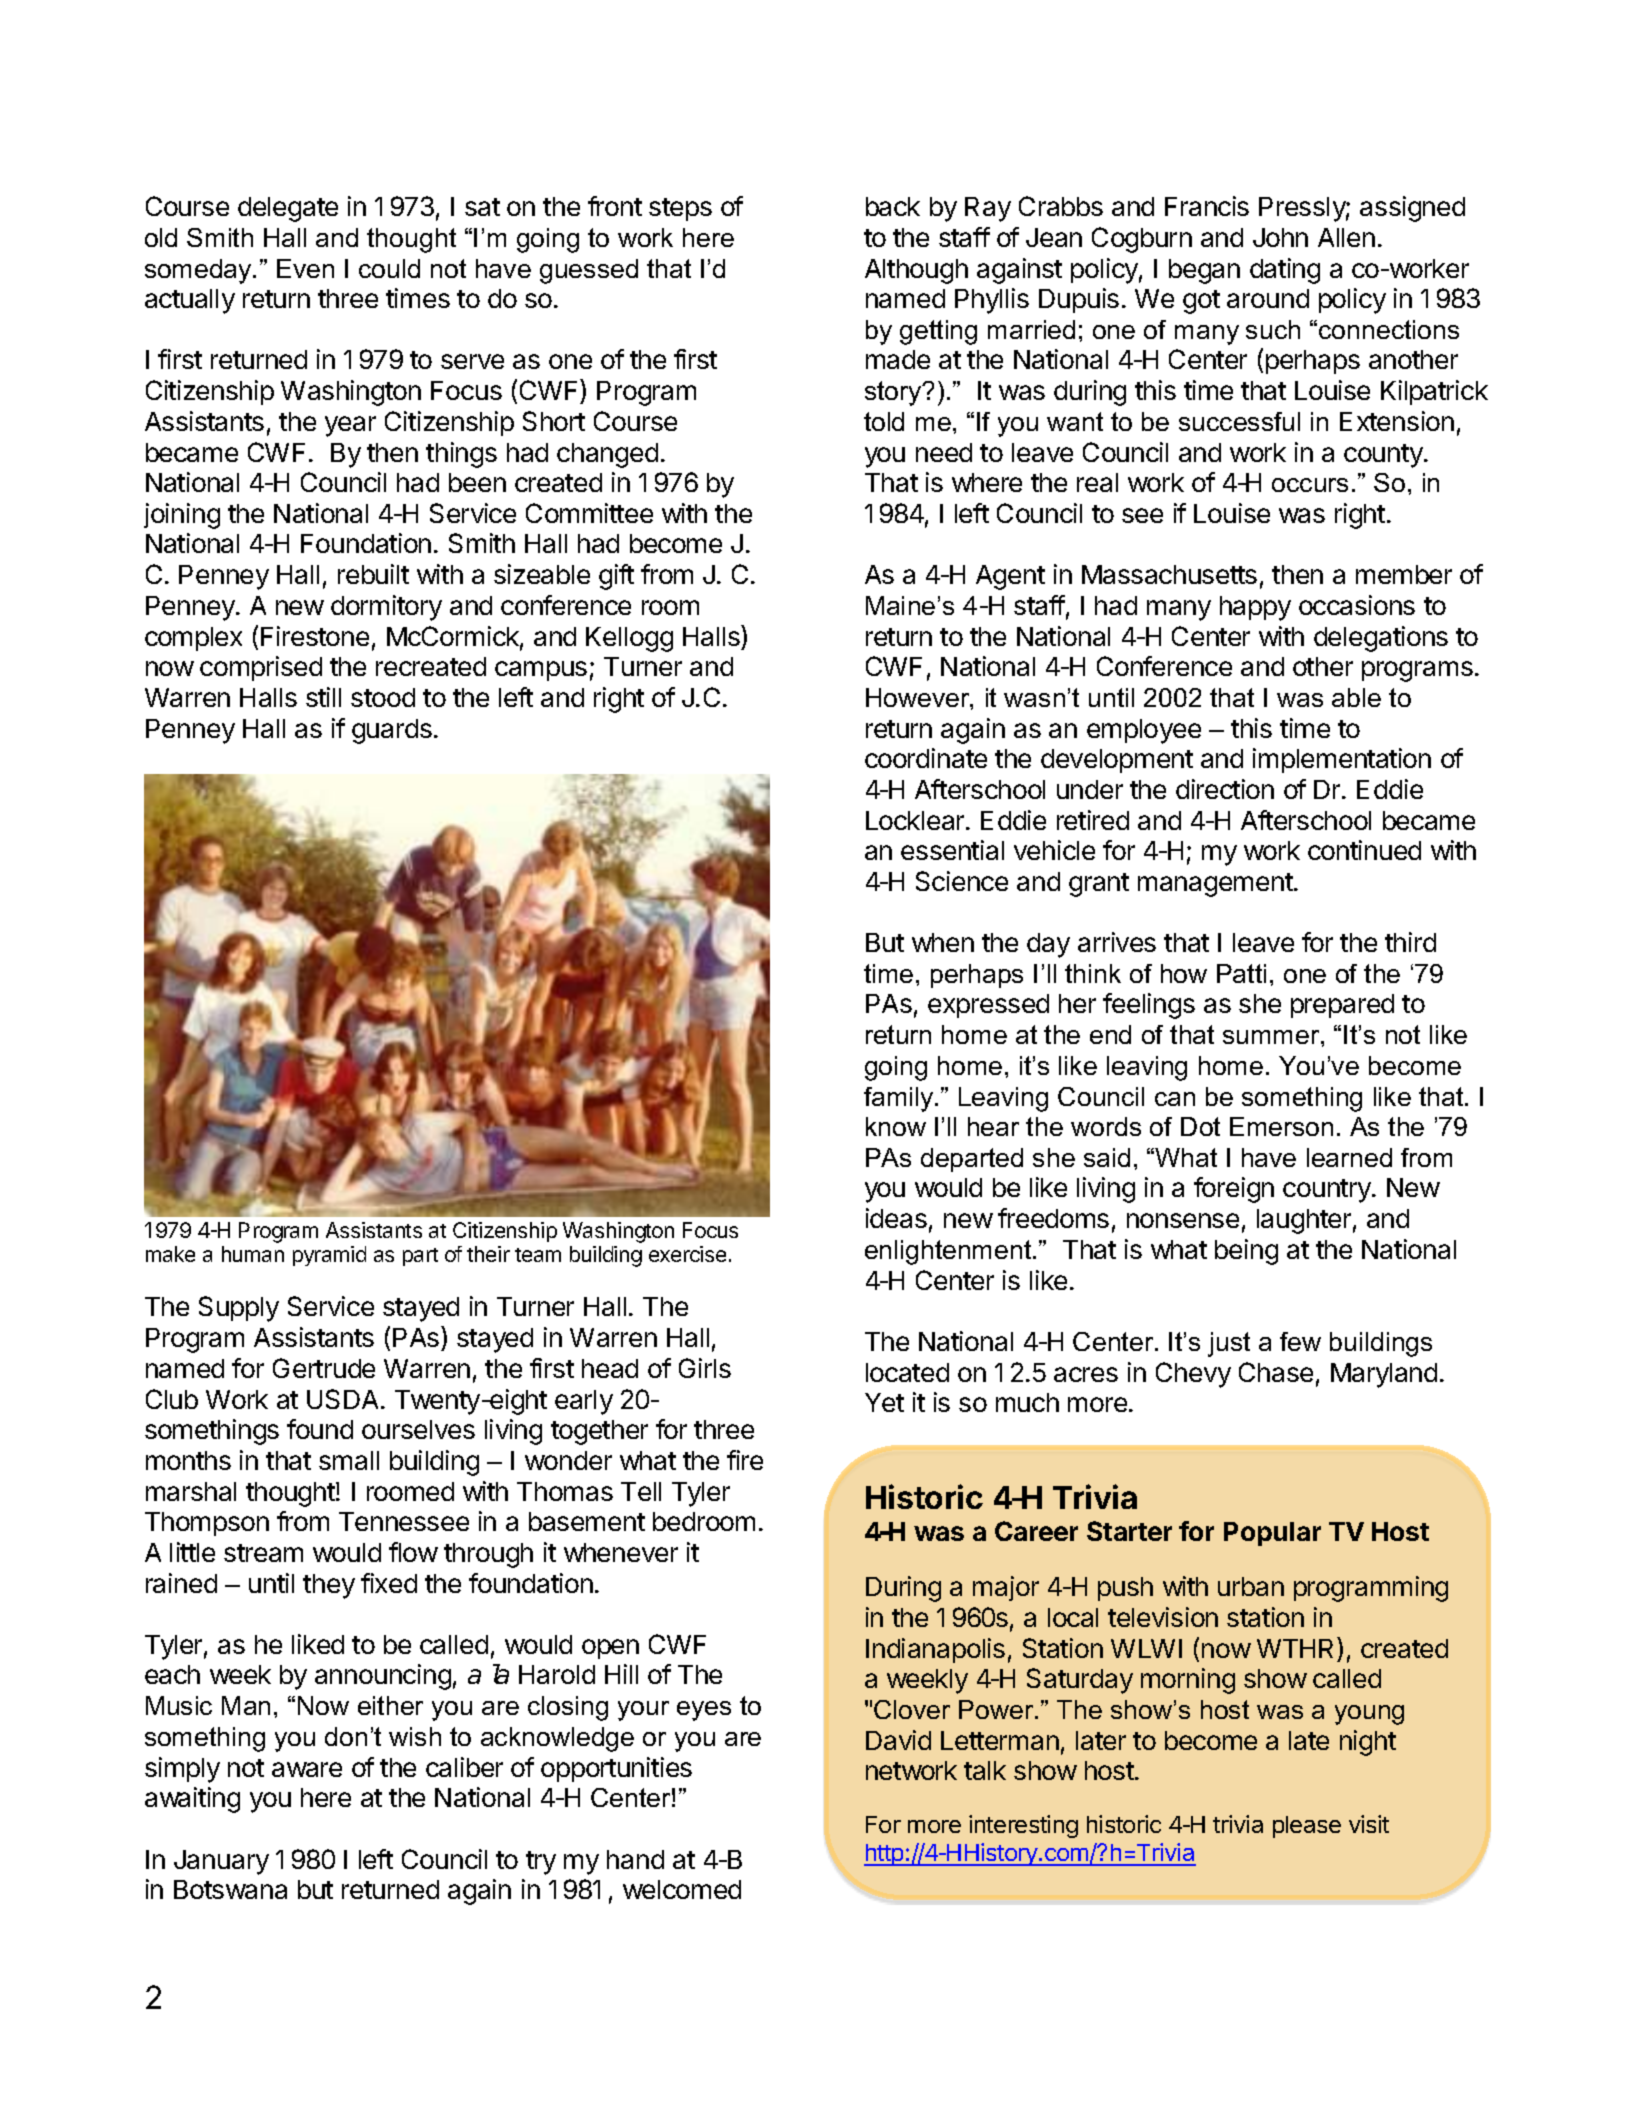 The width and height of the image is (1632, 2112). I want to click on Yet, so click(884, 1402).
